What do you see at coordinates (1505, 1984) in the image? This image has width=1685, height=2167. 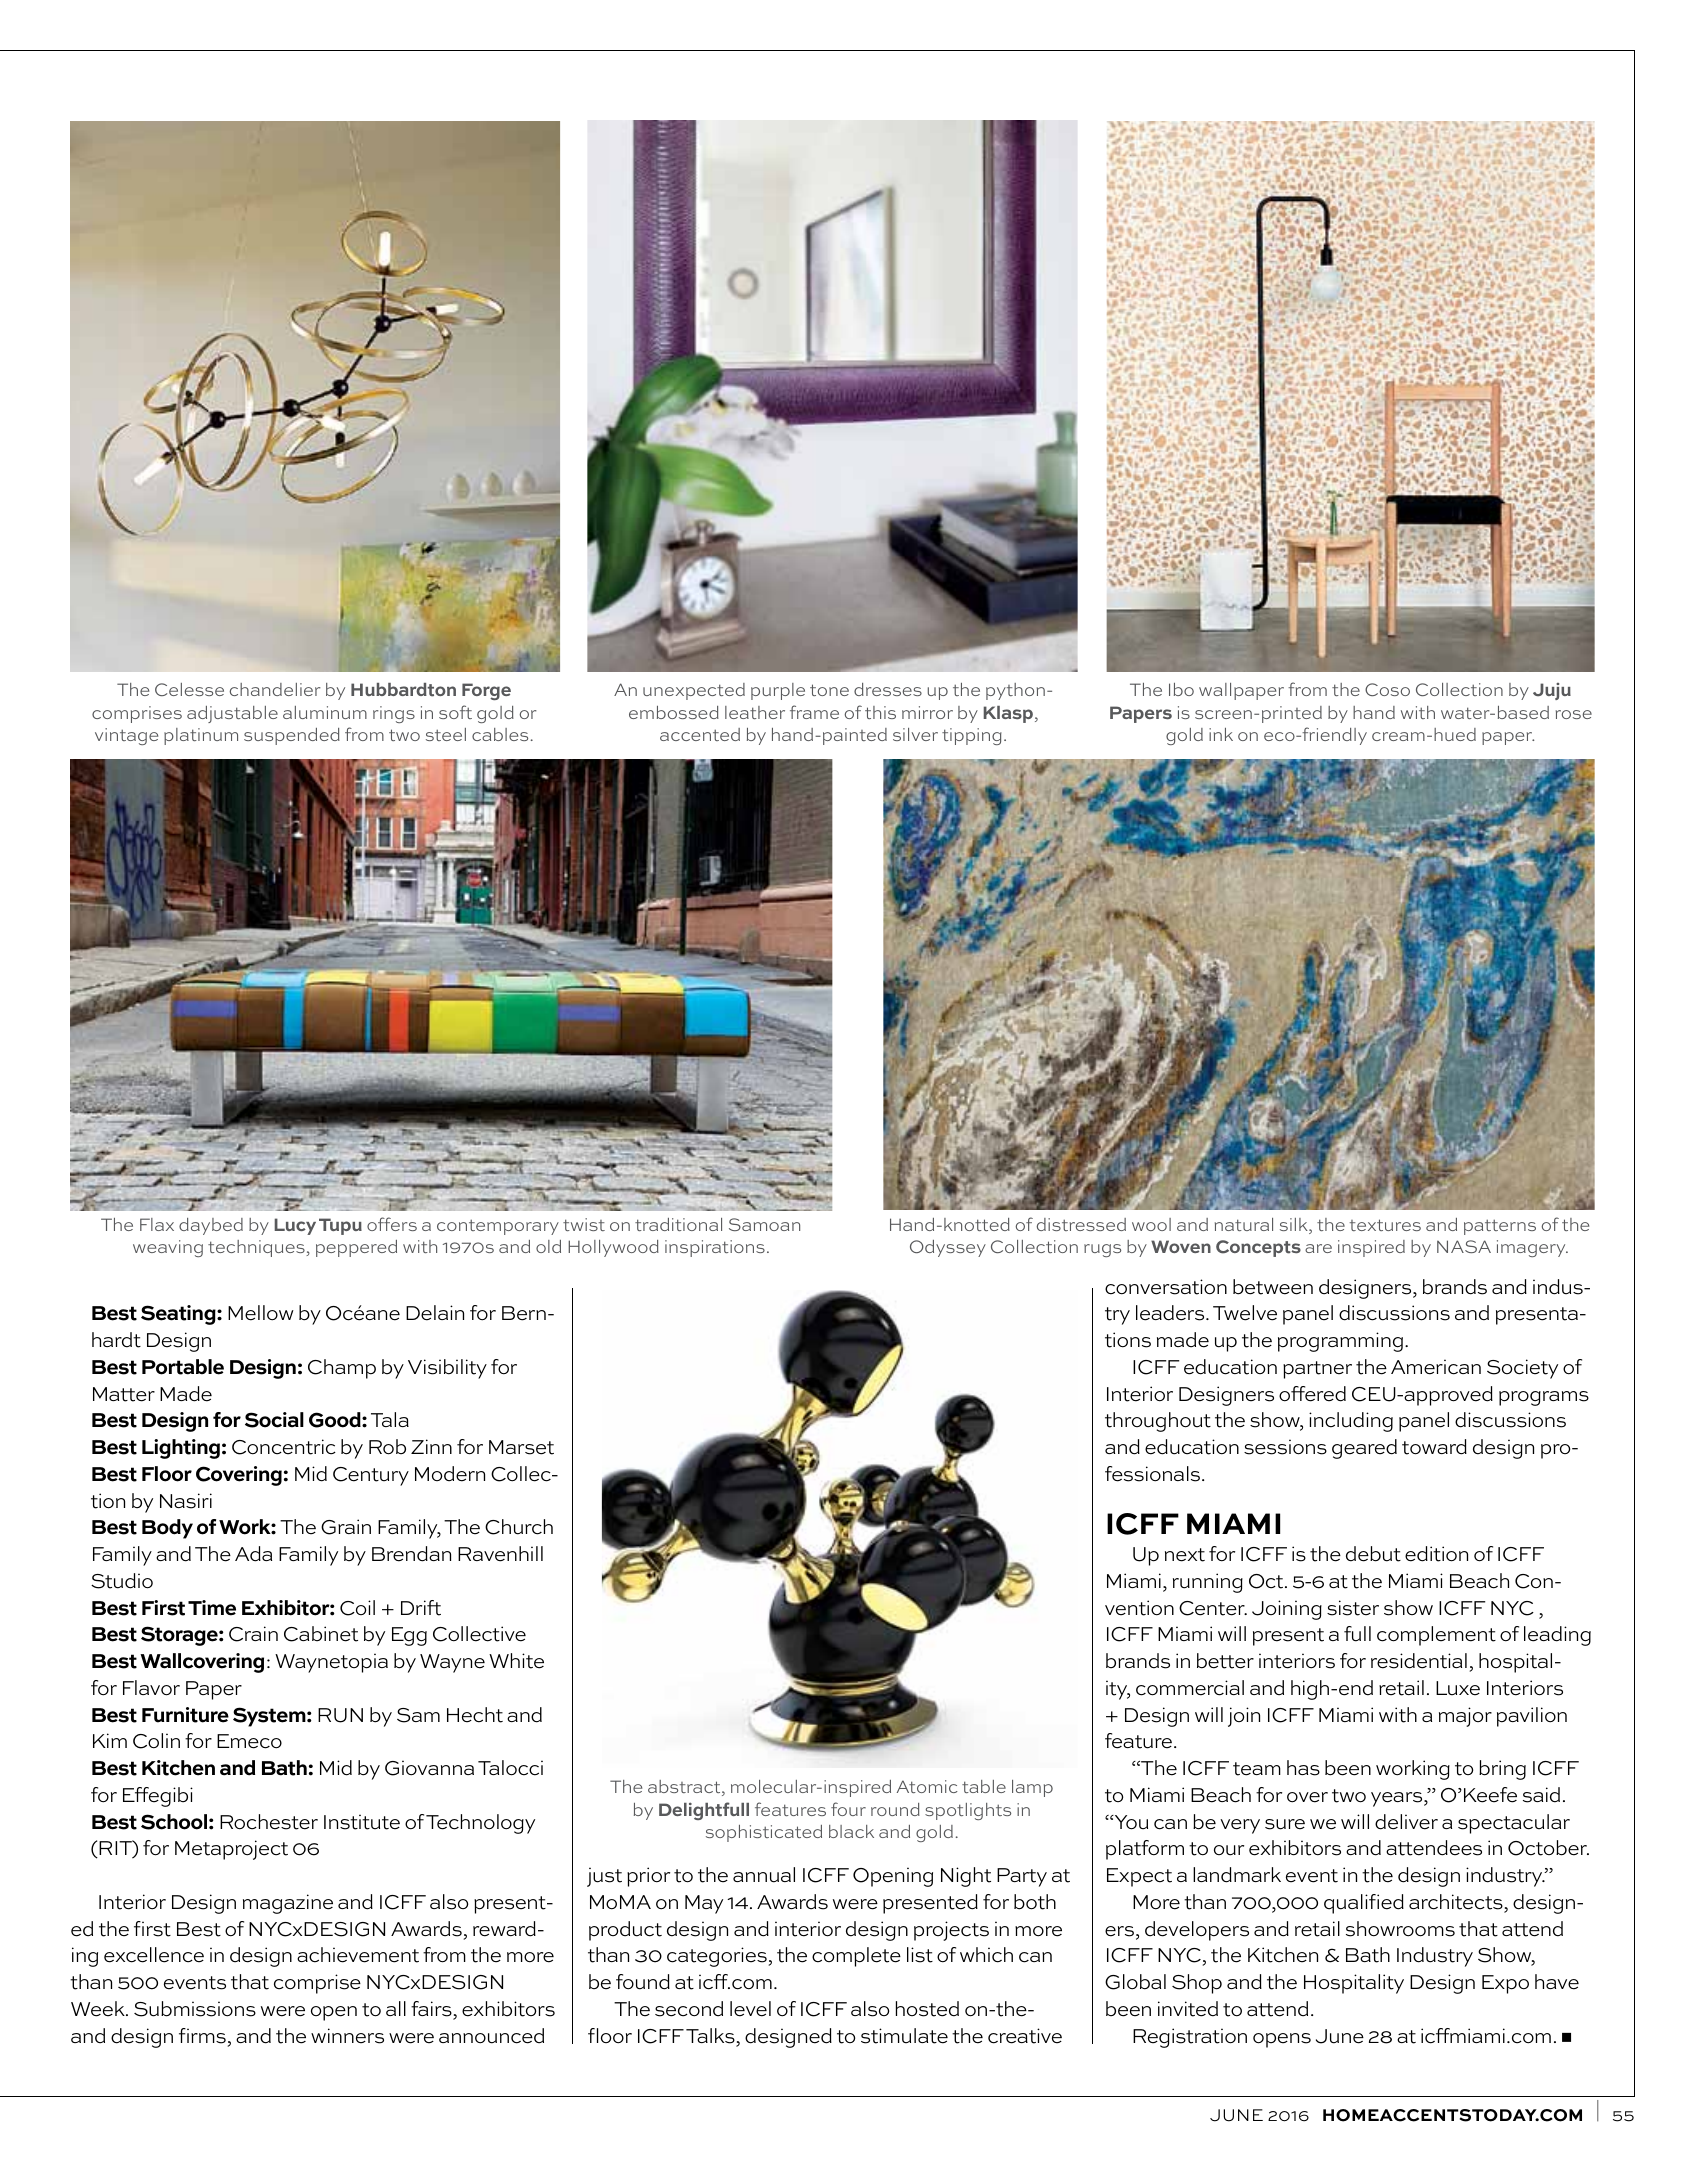 I see `Expo` at bounding box center [1505, 1984].
